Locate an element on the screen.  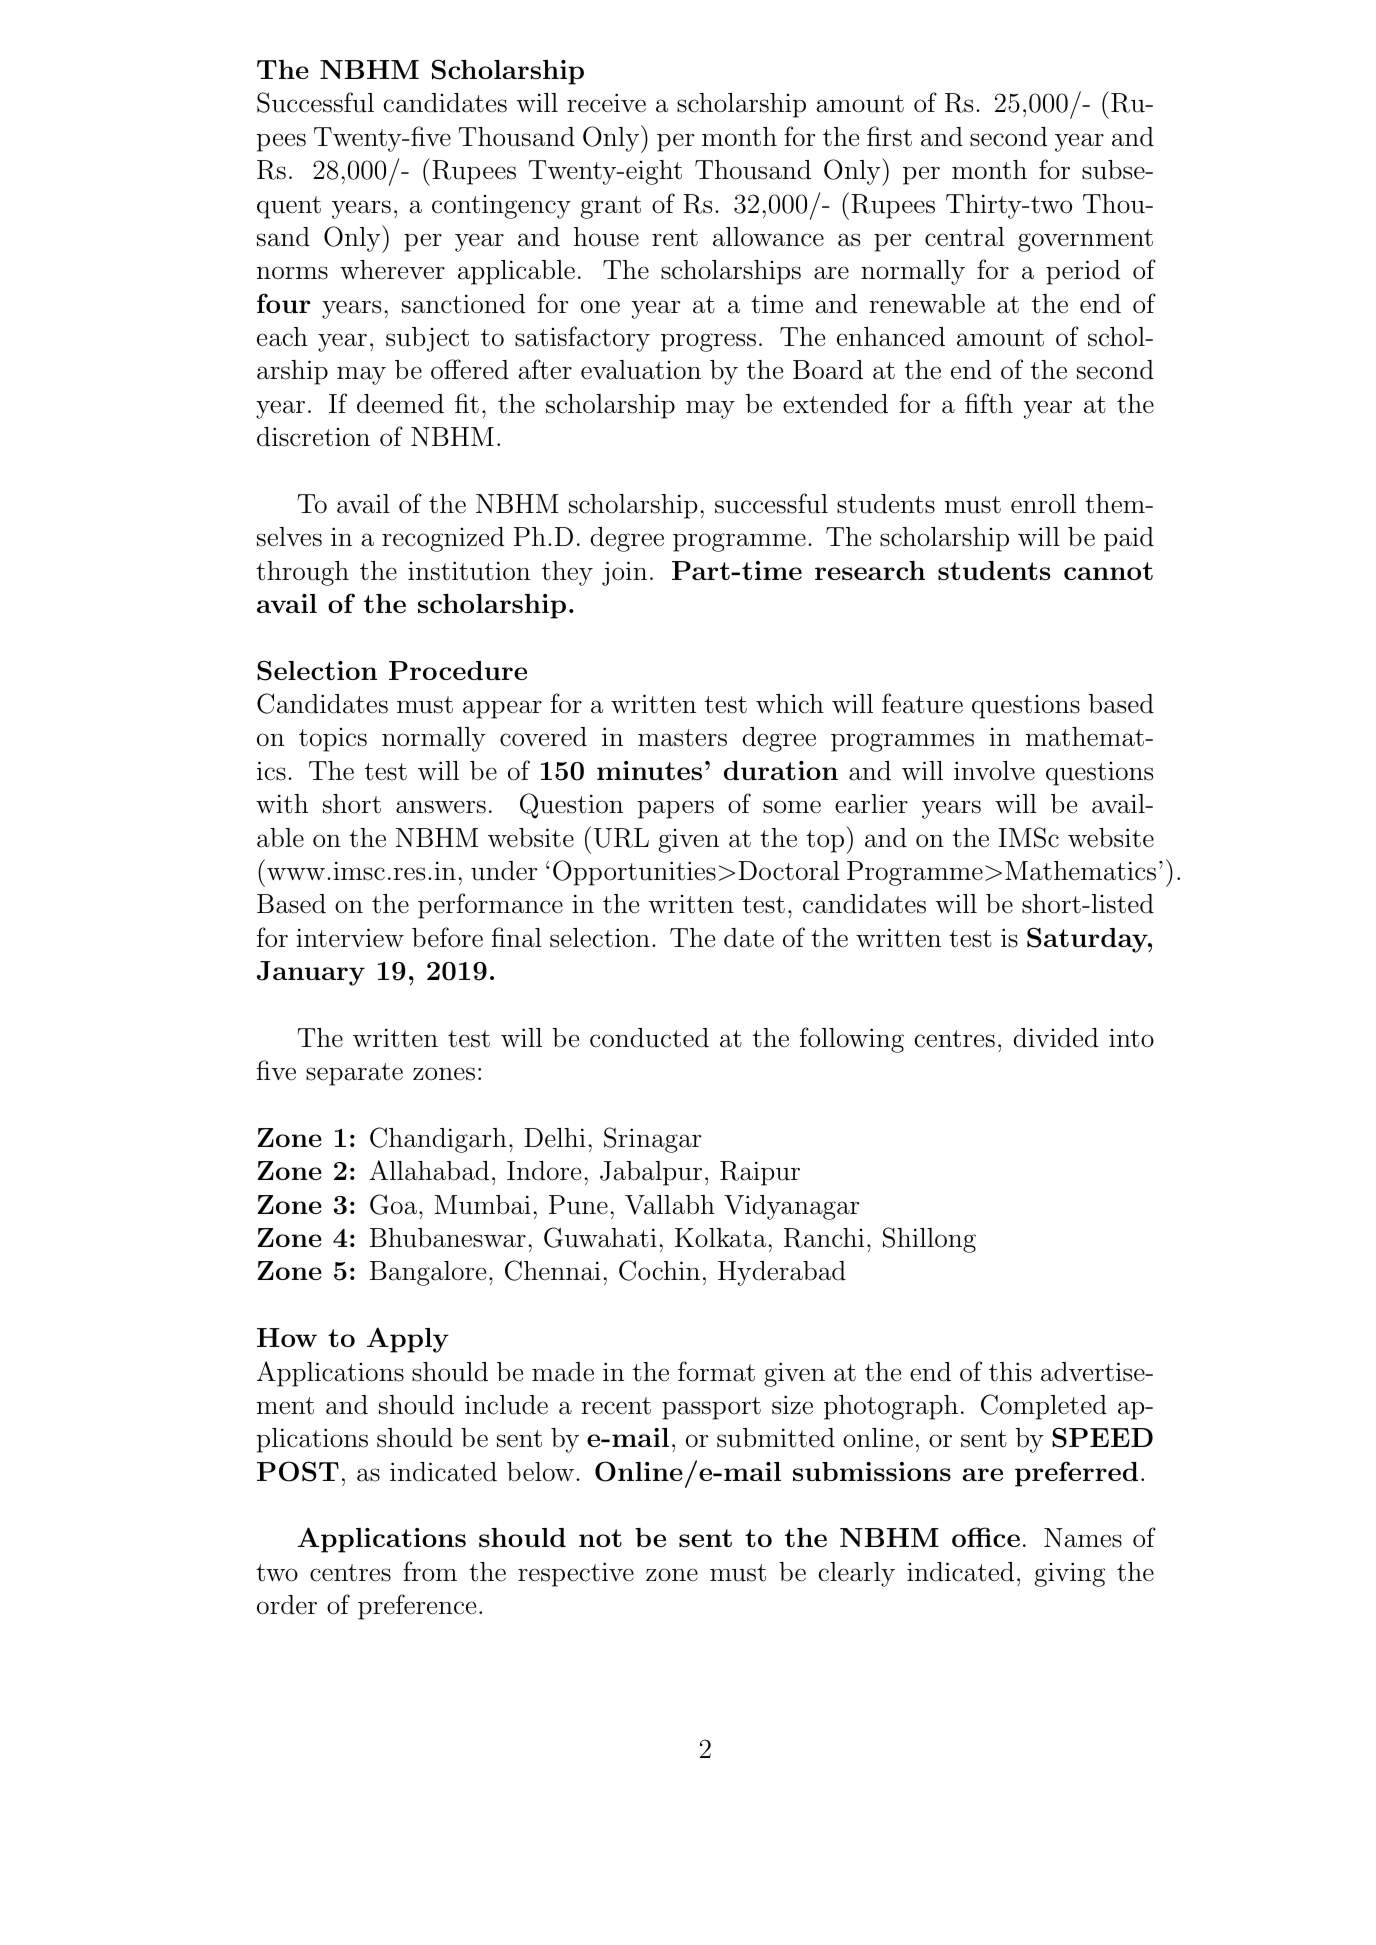
recognized is located at coordinates (443, 539).
